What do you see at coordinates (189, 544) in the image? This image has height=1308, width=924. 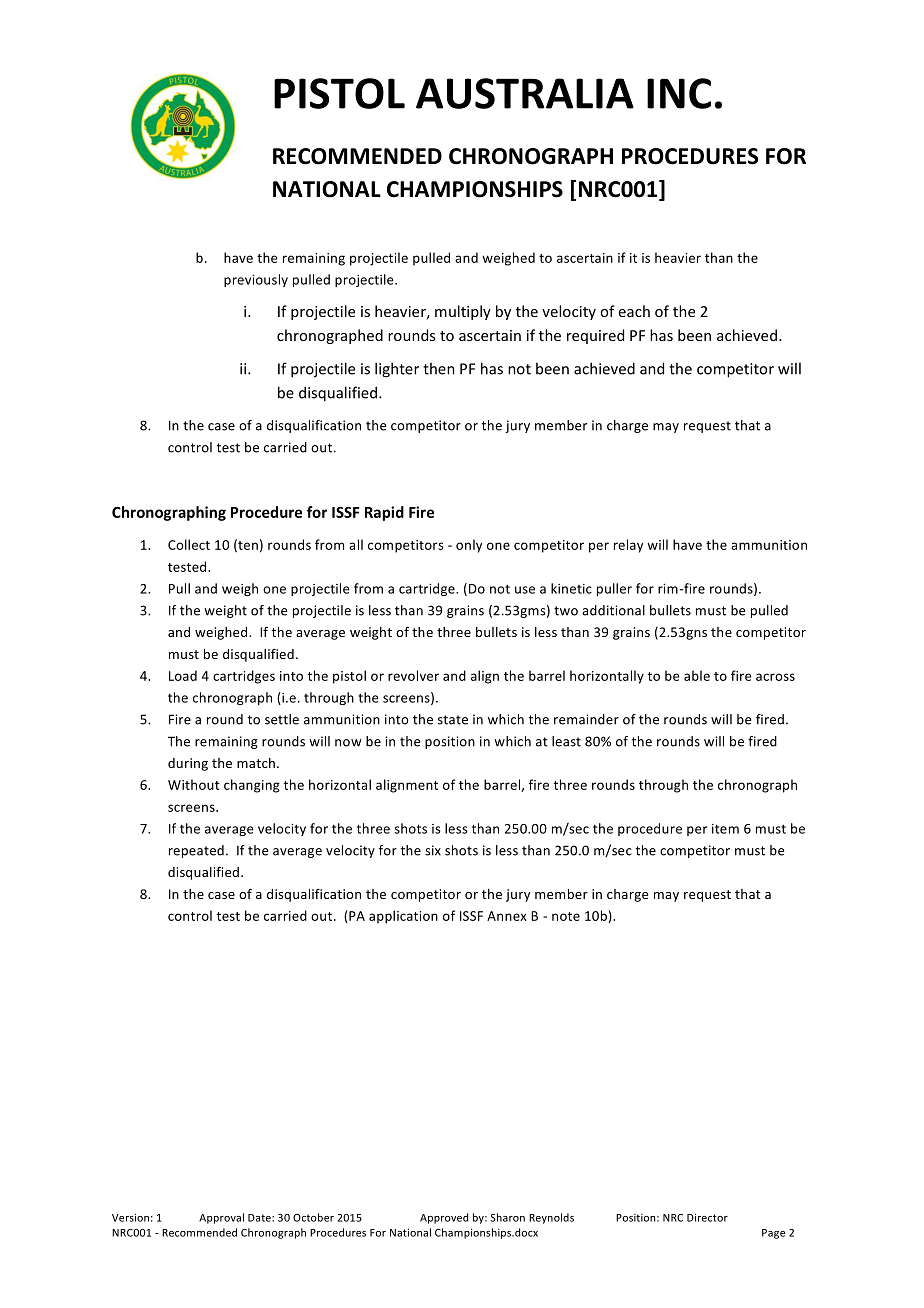 I see `Collect` at bounding box center [189, 544].
